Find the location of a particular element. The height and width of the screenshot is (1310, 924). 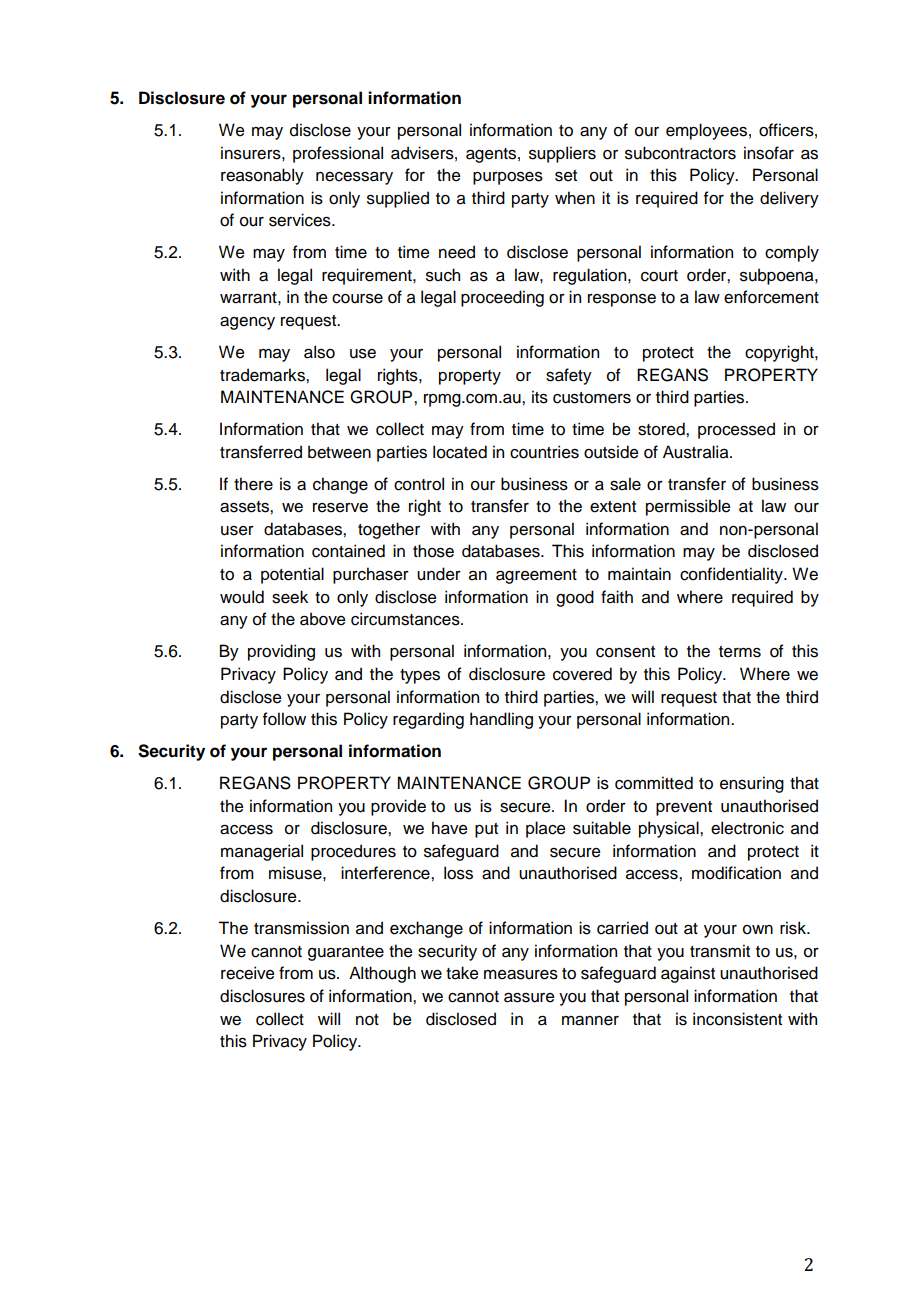

ensuring is located at coordinates (752, 784).
